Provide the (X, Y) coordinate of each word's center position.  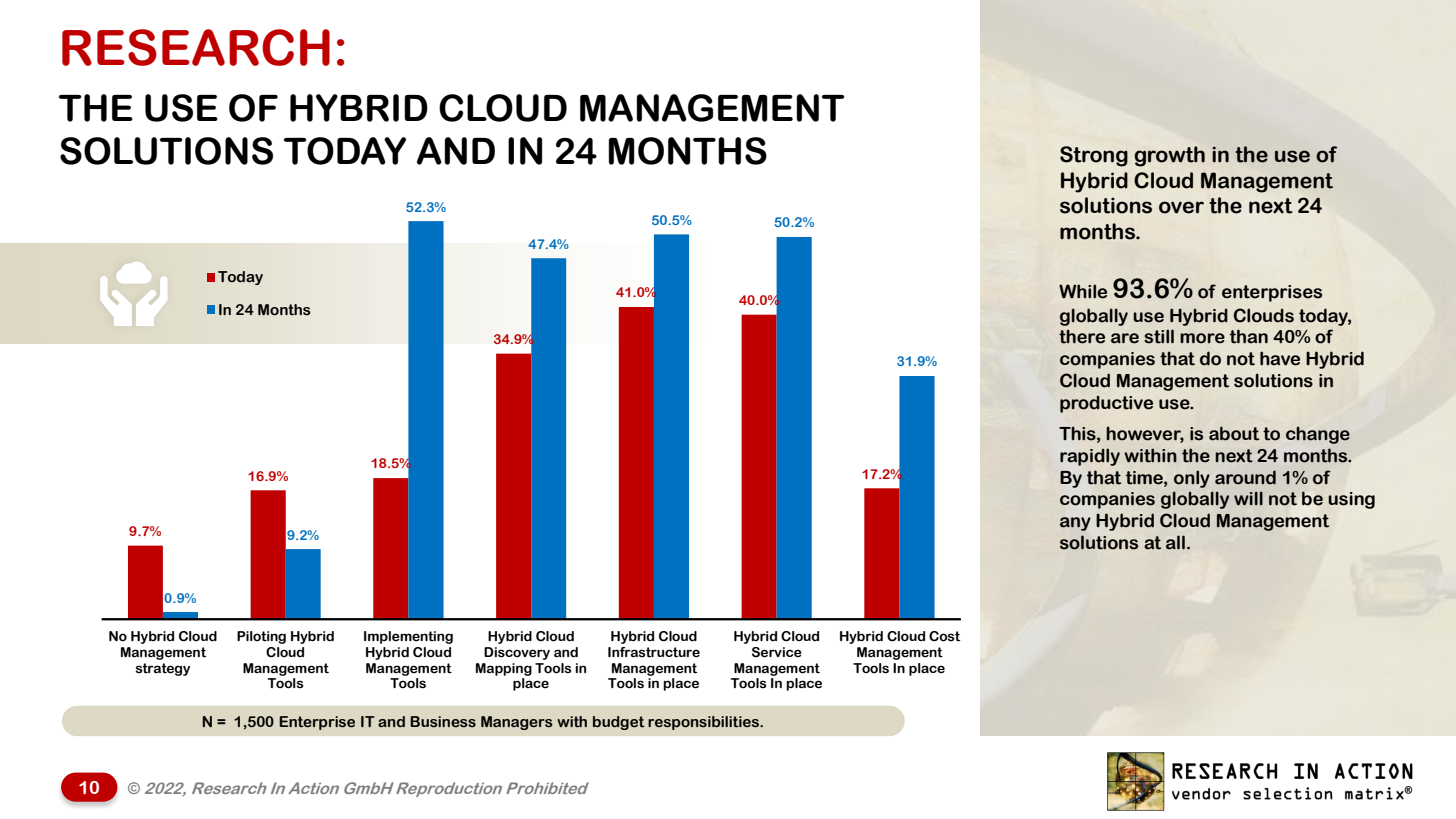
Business (443, 722)
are (1125, 338)
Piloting (261, 637)
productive (1106, 404)
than (1249, 336)
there (1082, 336)
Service (777, 652)
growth (1169, 156)
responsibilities (704, 723)
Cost (944, 636)
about (1234, 433)
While (1083, 291)
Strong (1094, 156)
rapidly (1090, 457)
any (1075, 524)
